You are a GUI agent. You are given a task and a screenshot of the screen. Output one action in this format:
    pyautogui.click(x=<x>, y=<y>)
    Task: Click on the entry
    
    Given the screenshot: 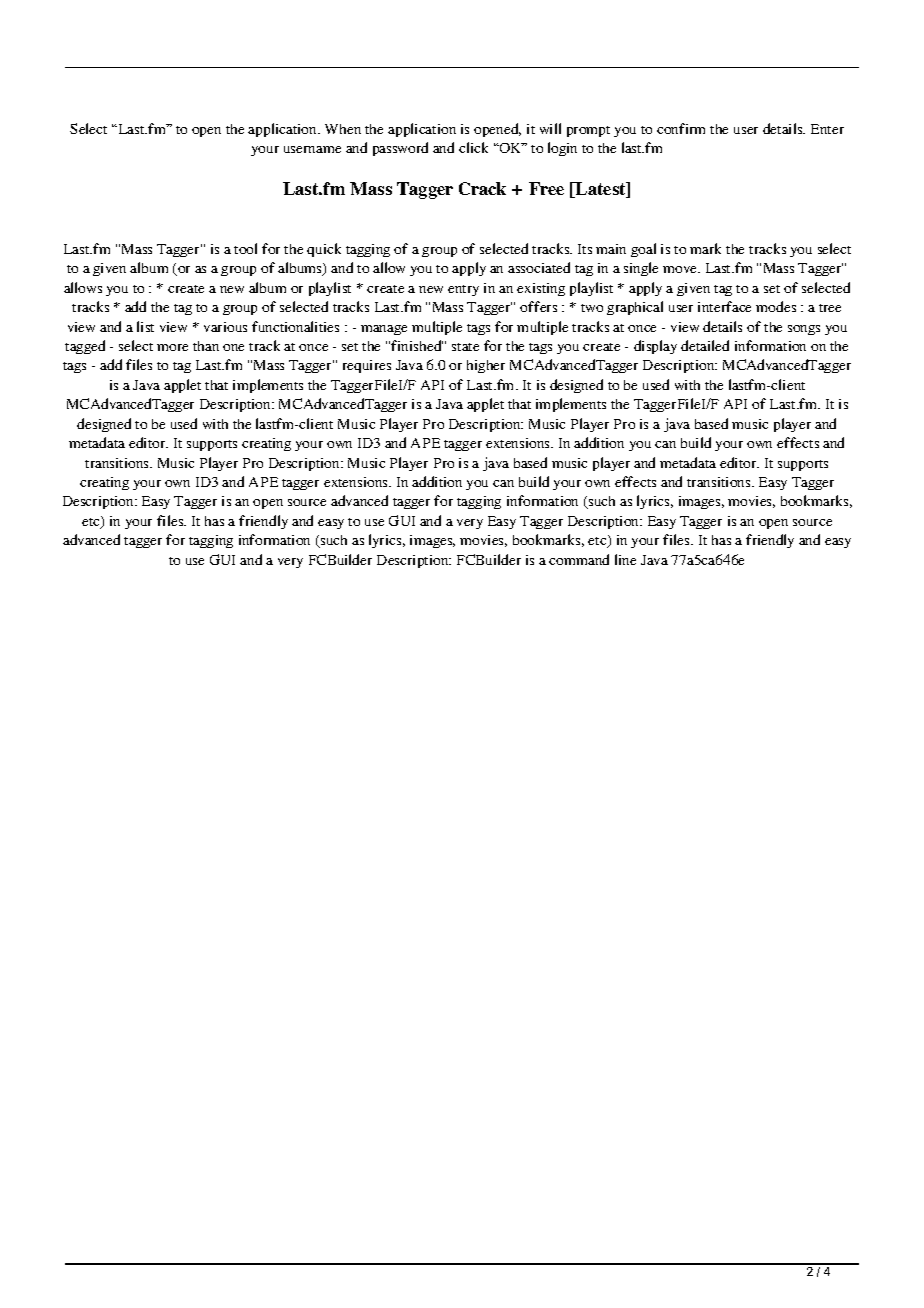 What is the action you would take?
    pyautogui.click(x=463, y=290)
